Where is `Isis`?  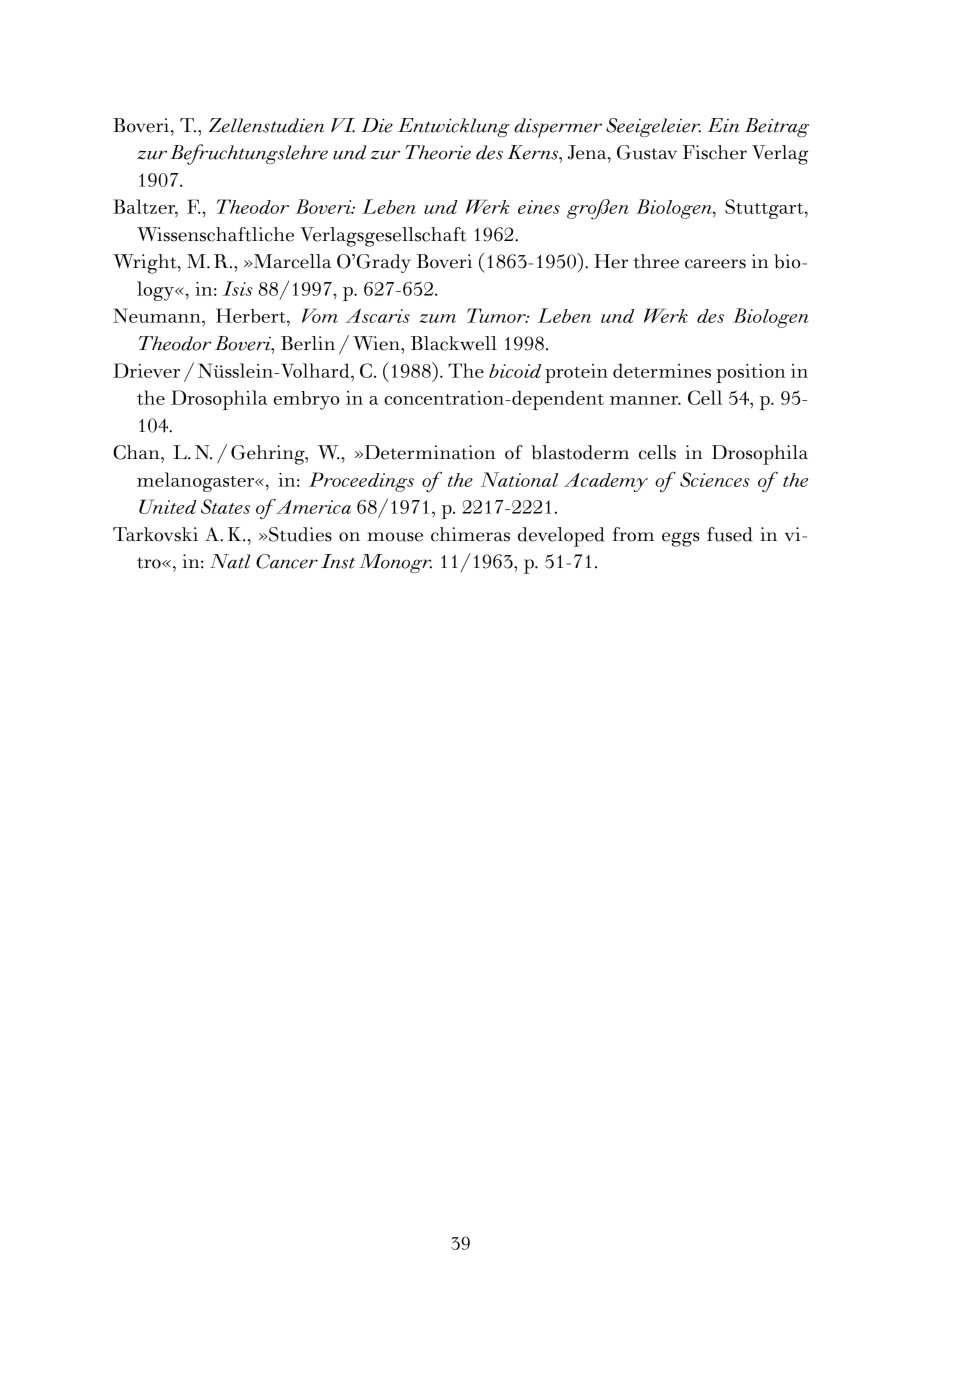
Isis is located at coordinates (238, 288).
